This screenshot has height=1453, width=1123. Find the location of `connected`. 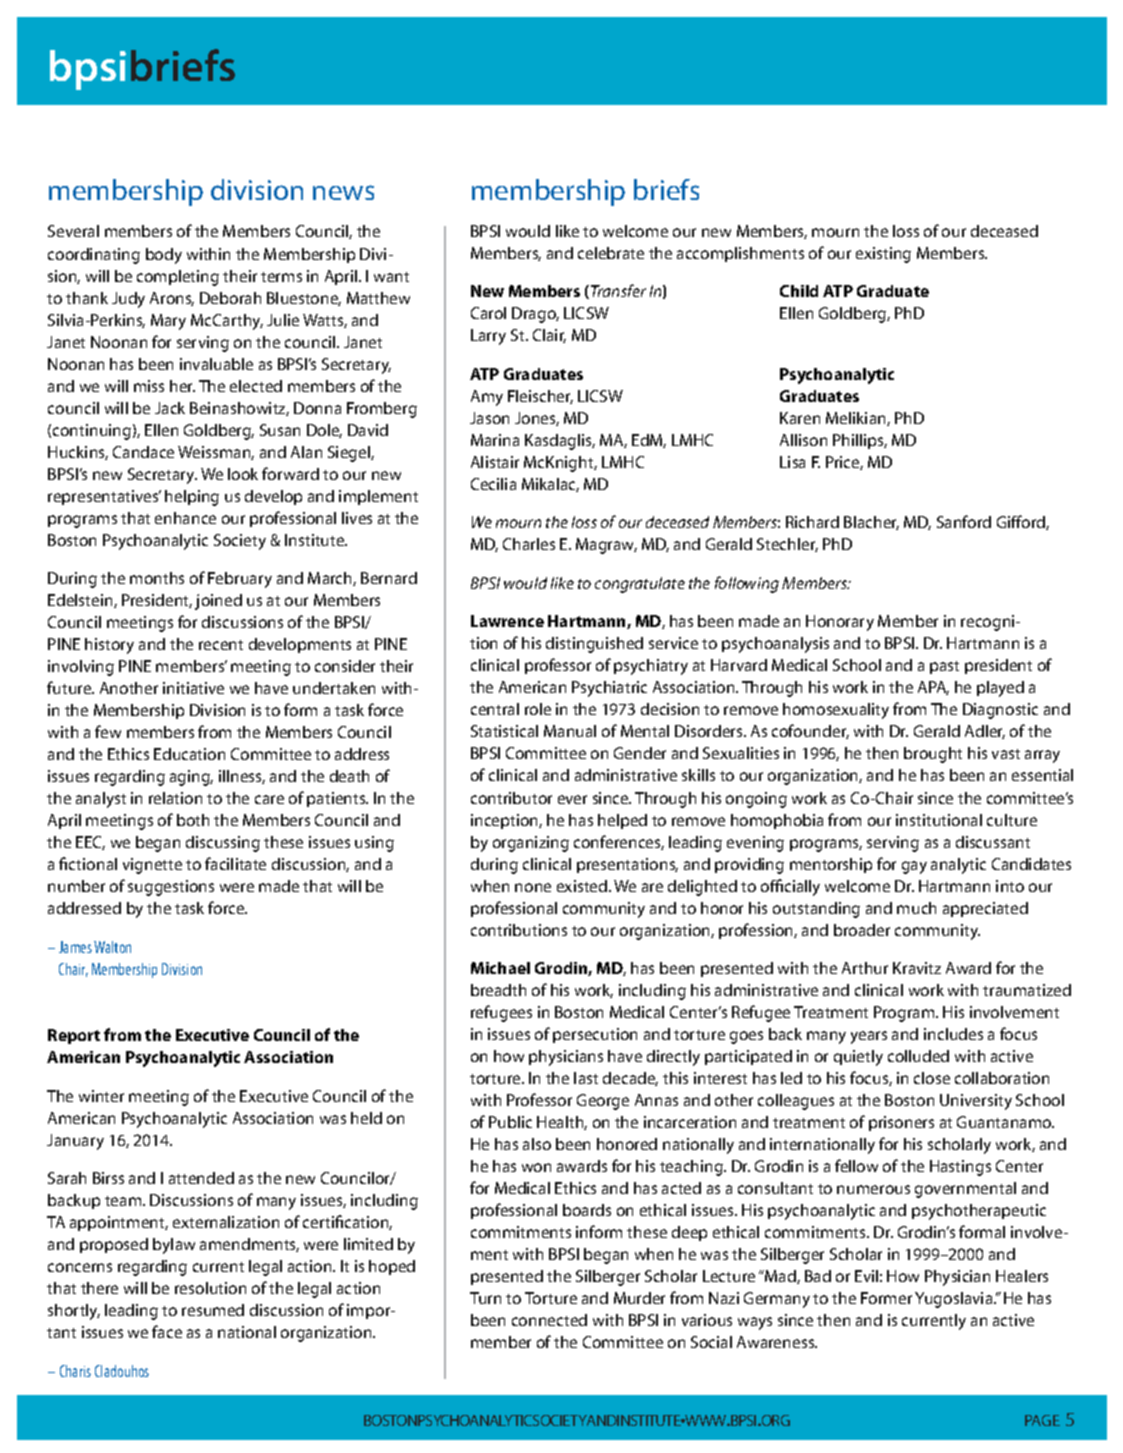

connected is located at coordinates (549, 1320).
